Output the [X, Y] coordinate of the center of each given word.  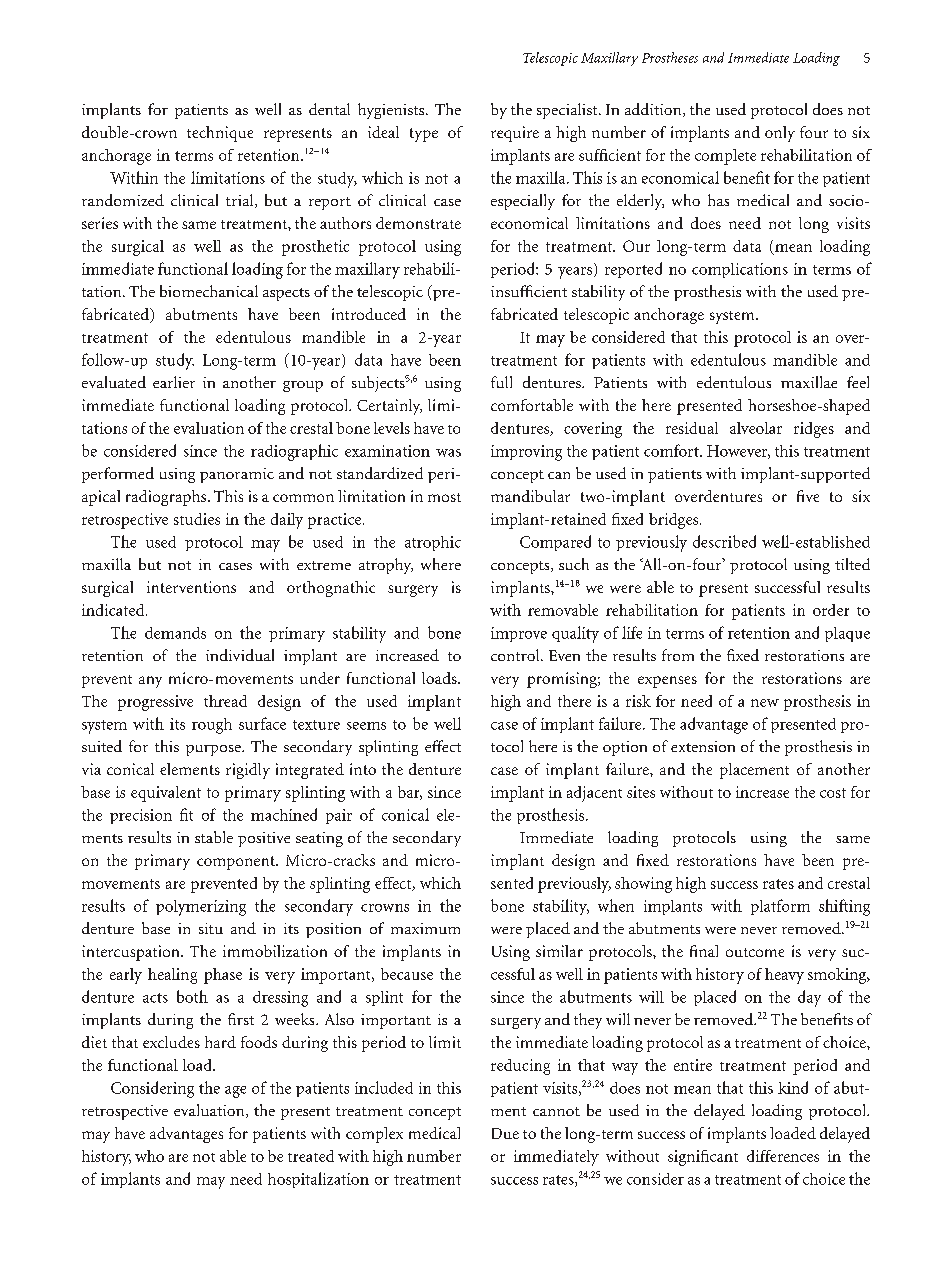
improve [519, 634]
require [515, 134]
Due [505, 1133]
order [831, 610]
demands [175, 633]
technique [220, 134]
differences [783, 1156]
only [780, 134]
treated [311, 1156]
